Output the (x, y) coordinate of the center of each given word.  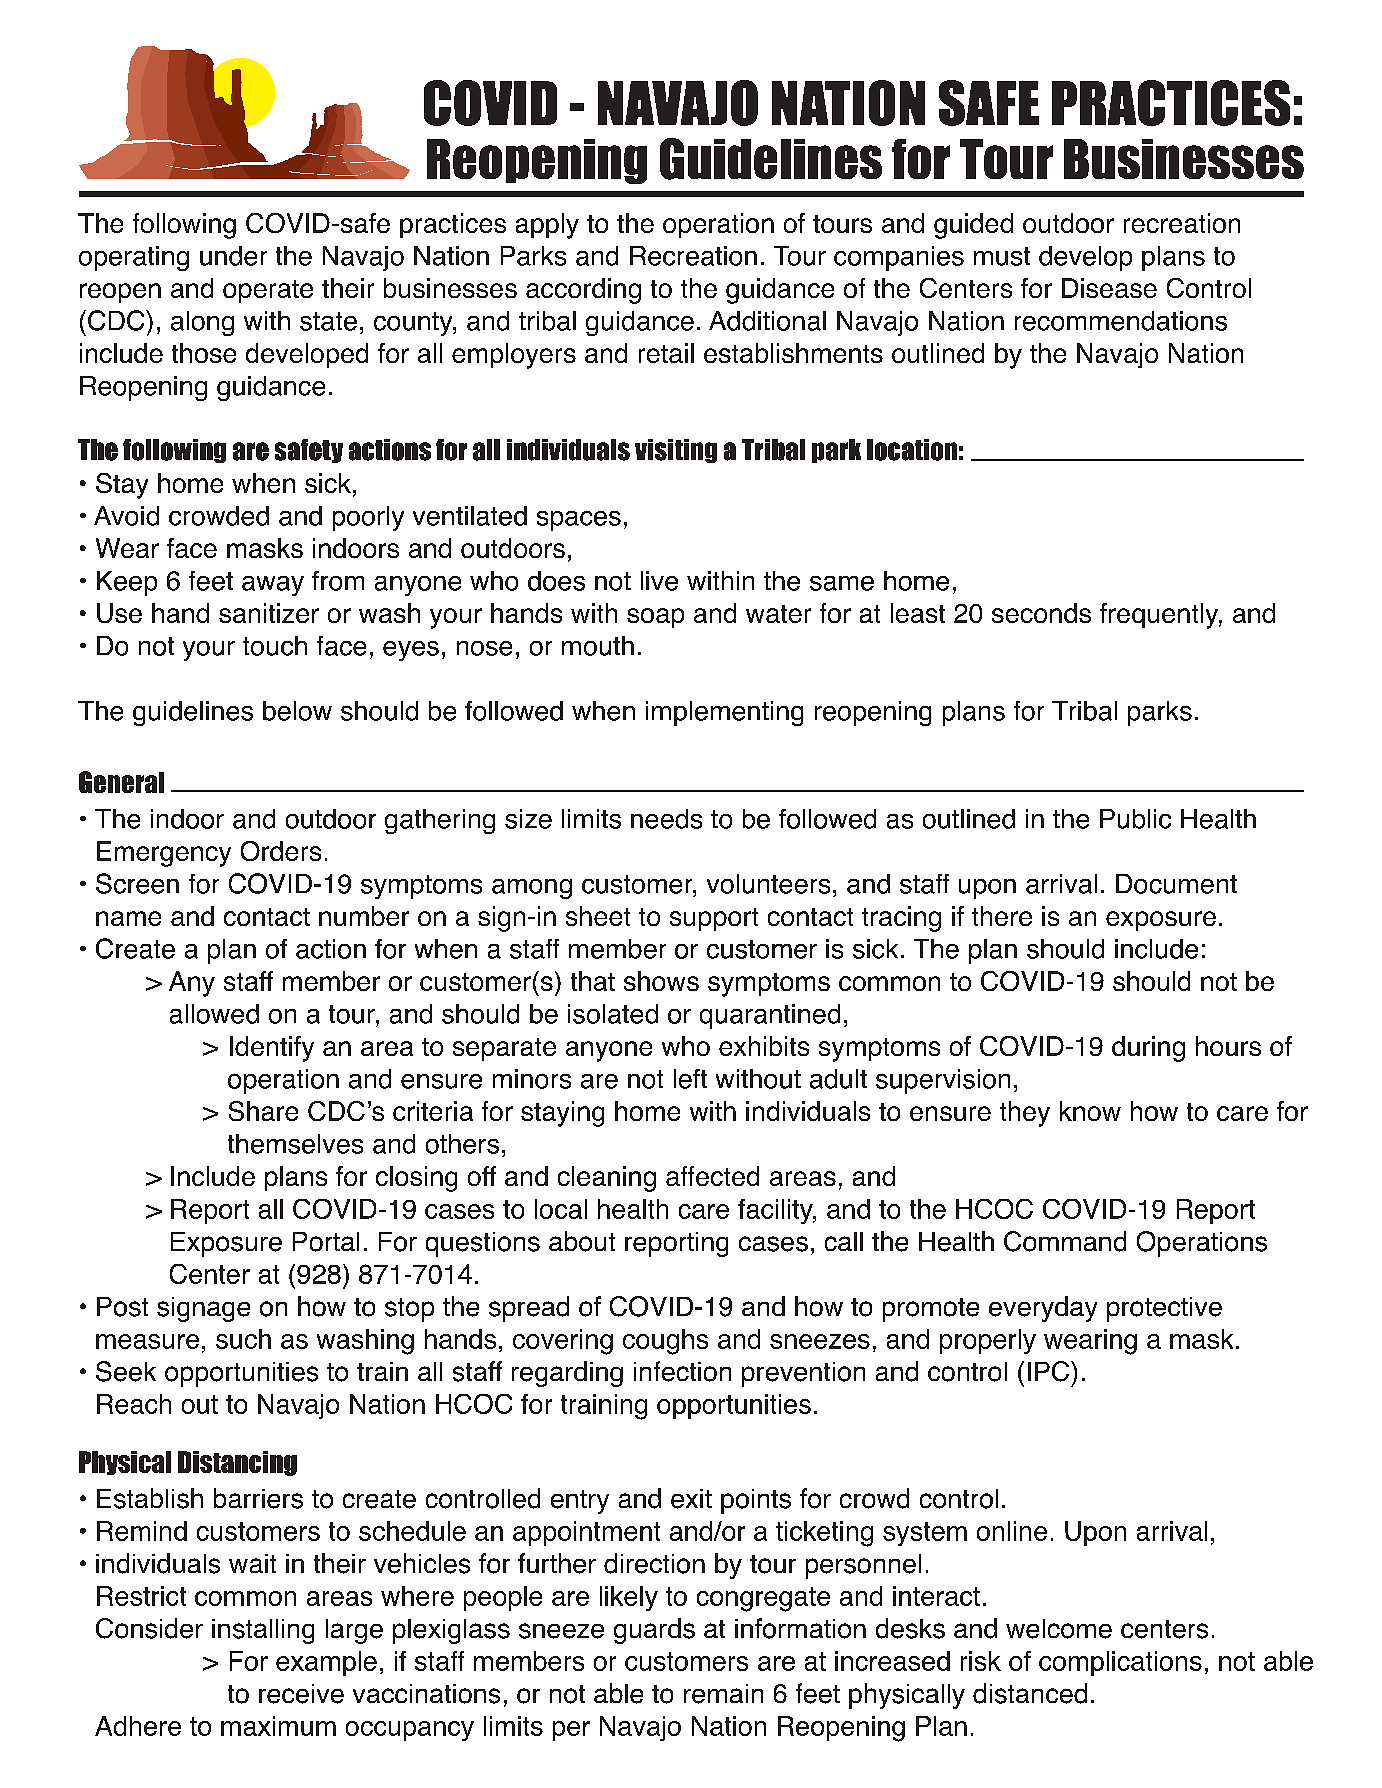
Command (1065, 1241)
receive (301, 1694)
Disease (1109, 288)
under (233, 256)
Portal (326, 1242)
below (297, 711)
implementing (724, 713)
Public (1135, 819)
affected (712, 1176)
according (583, 291)
